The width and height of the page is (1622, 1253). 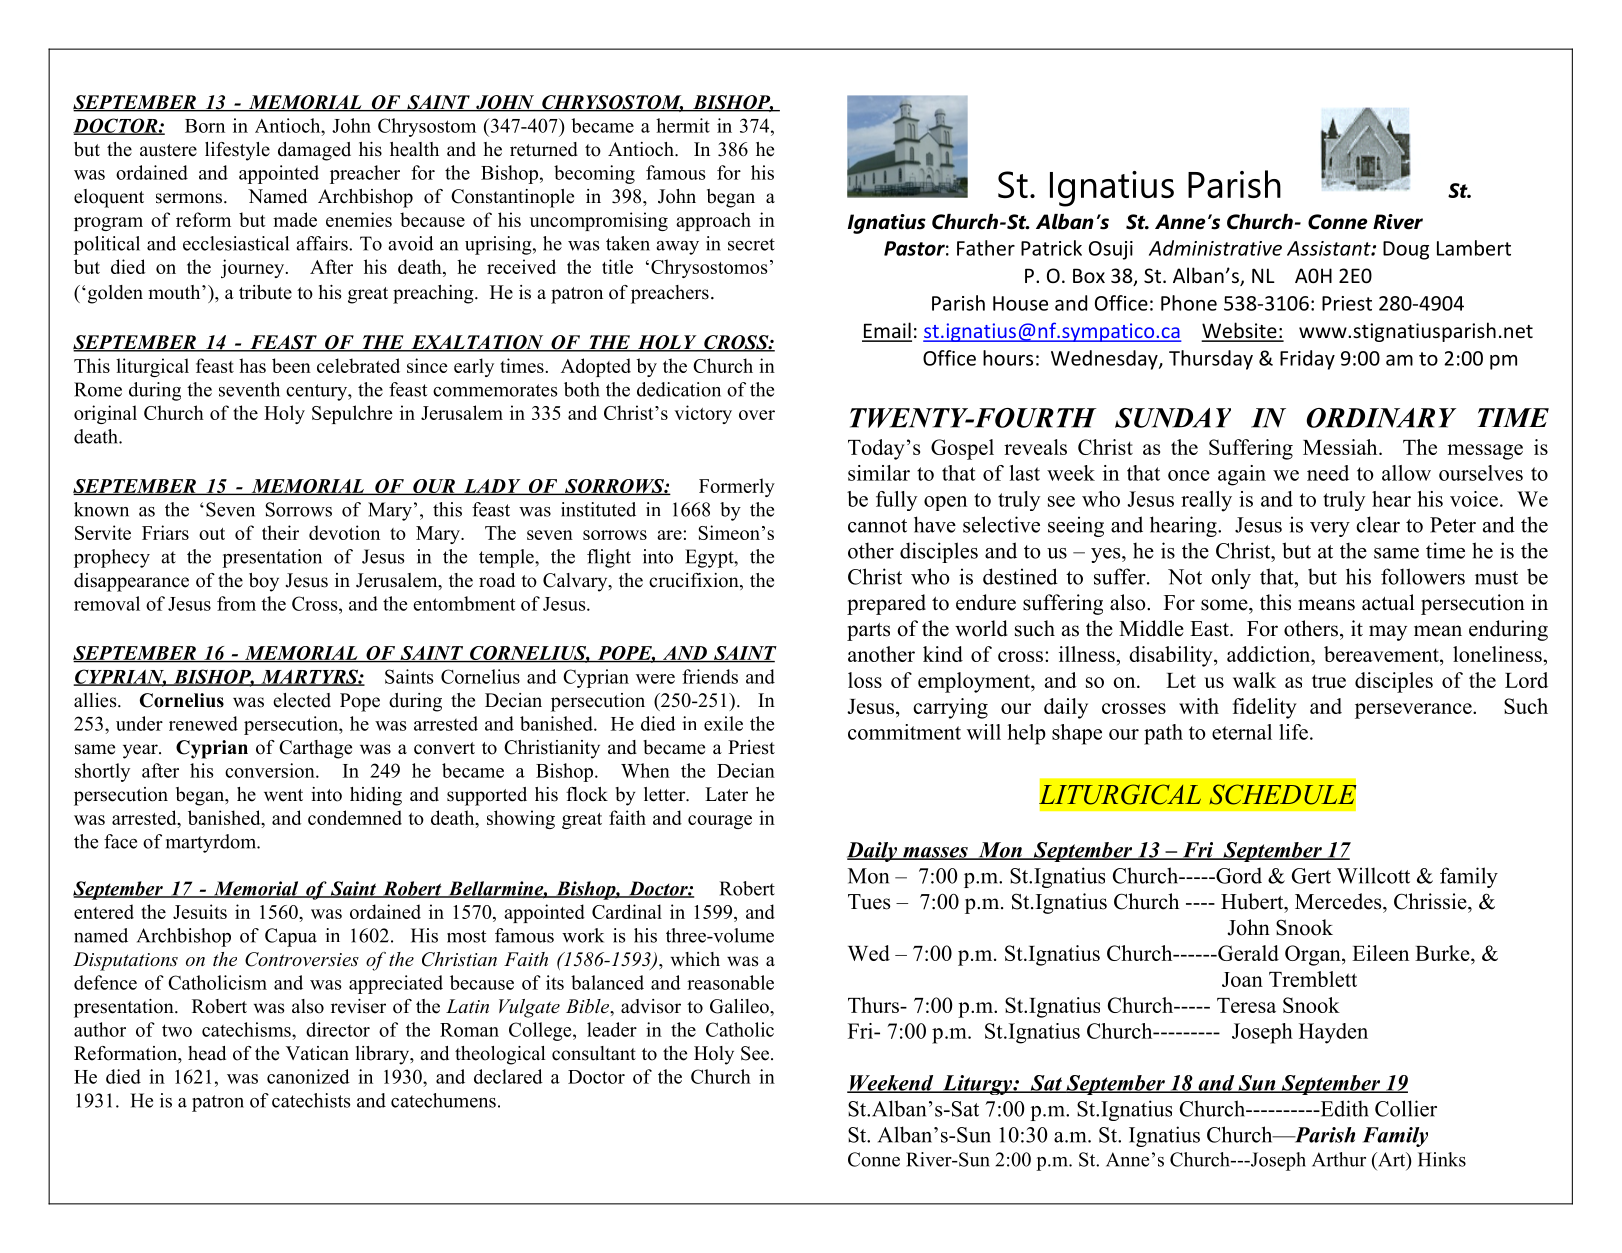 I want to click on need, so click(x=1328, y=473).
